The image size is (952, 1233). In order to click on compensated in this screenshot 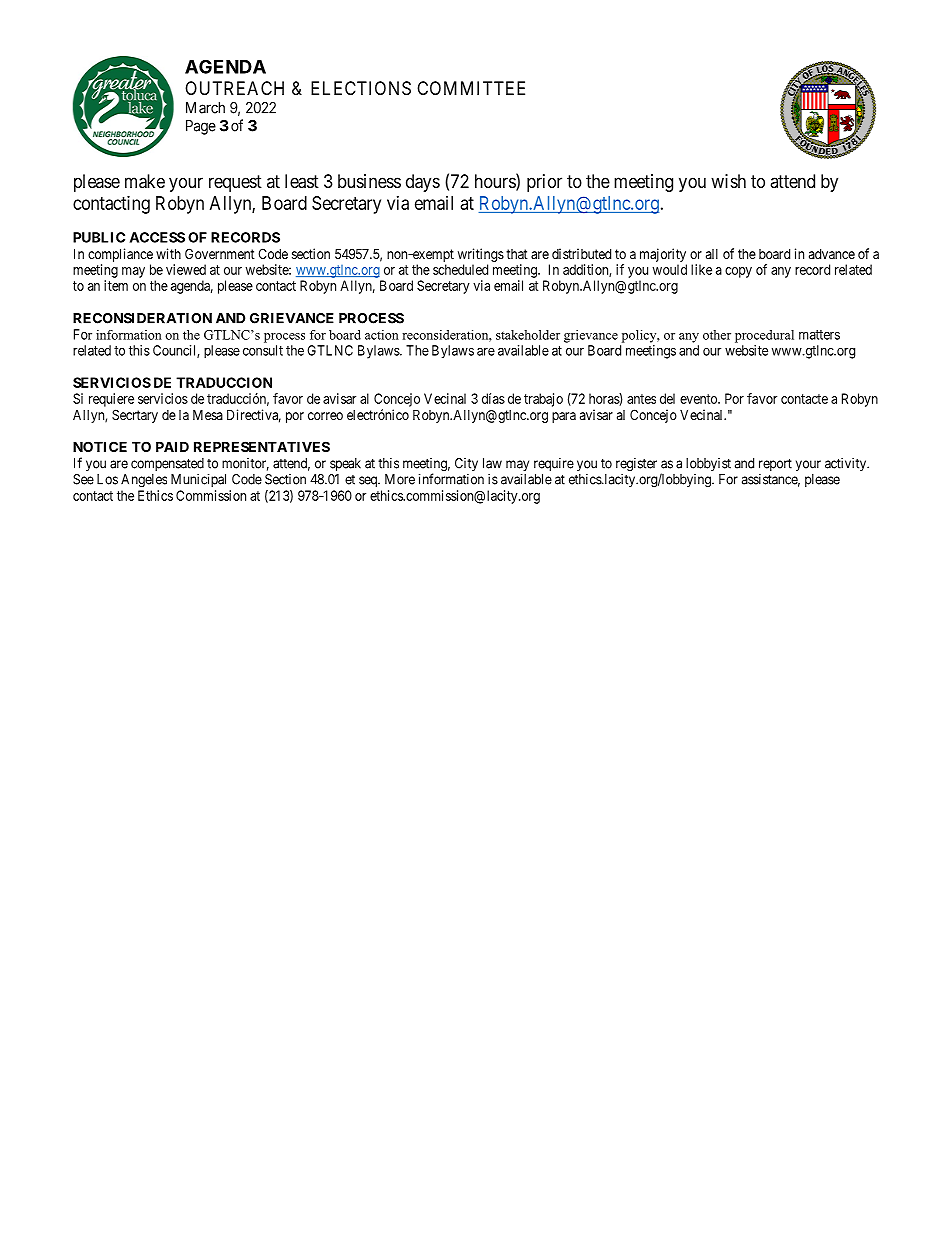, I will do `click(167, 464)`.
